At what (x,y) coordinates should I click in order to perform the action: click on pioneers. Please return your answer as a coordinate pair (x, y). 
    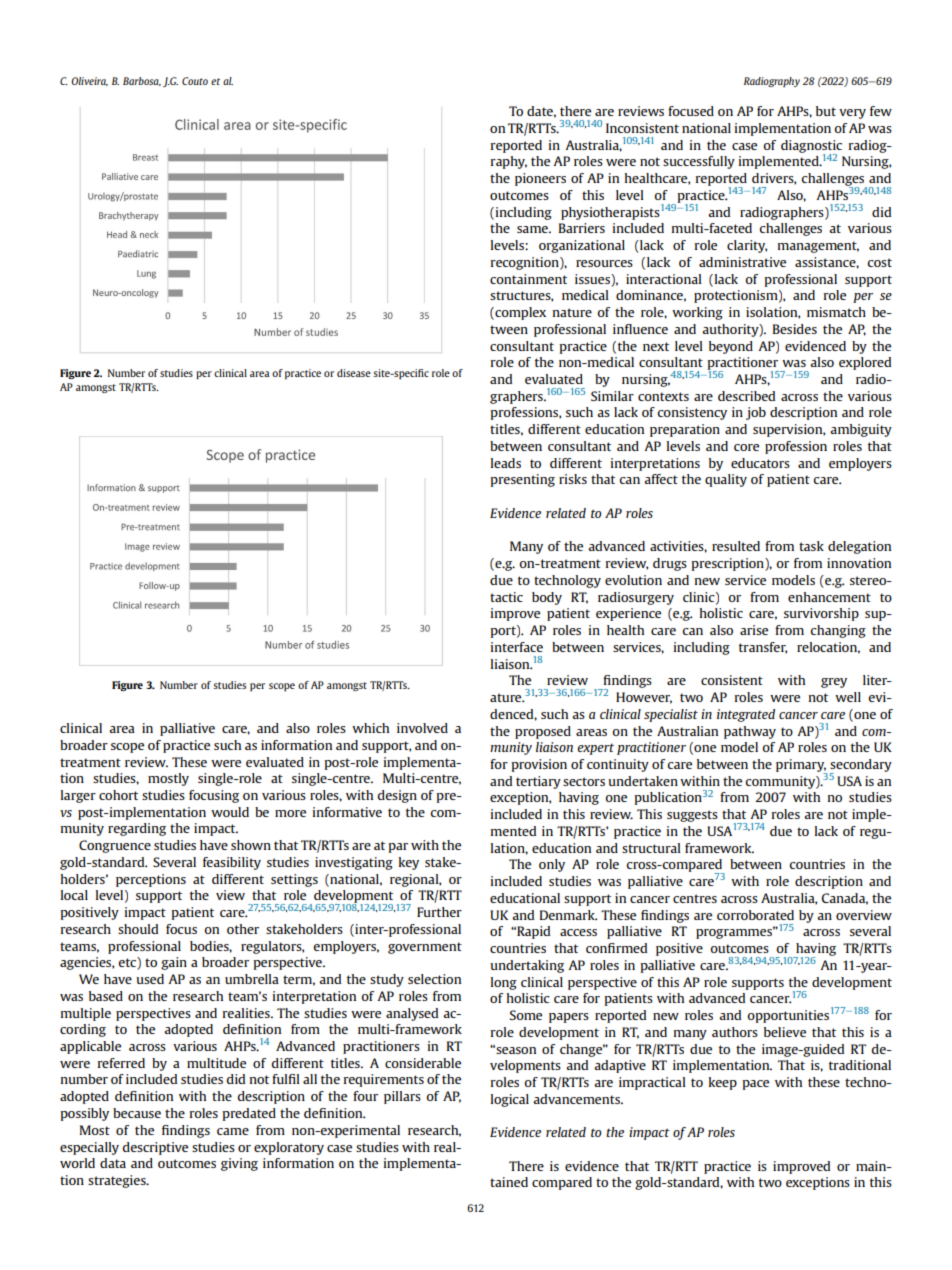
    Looking at the image, I should click on (540, 179).
